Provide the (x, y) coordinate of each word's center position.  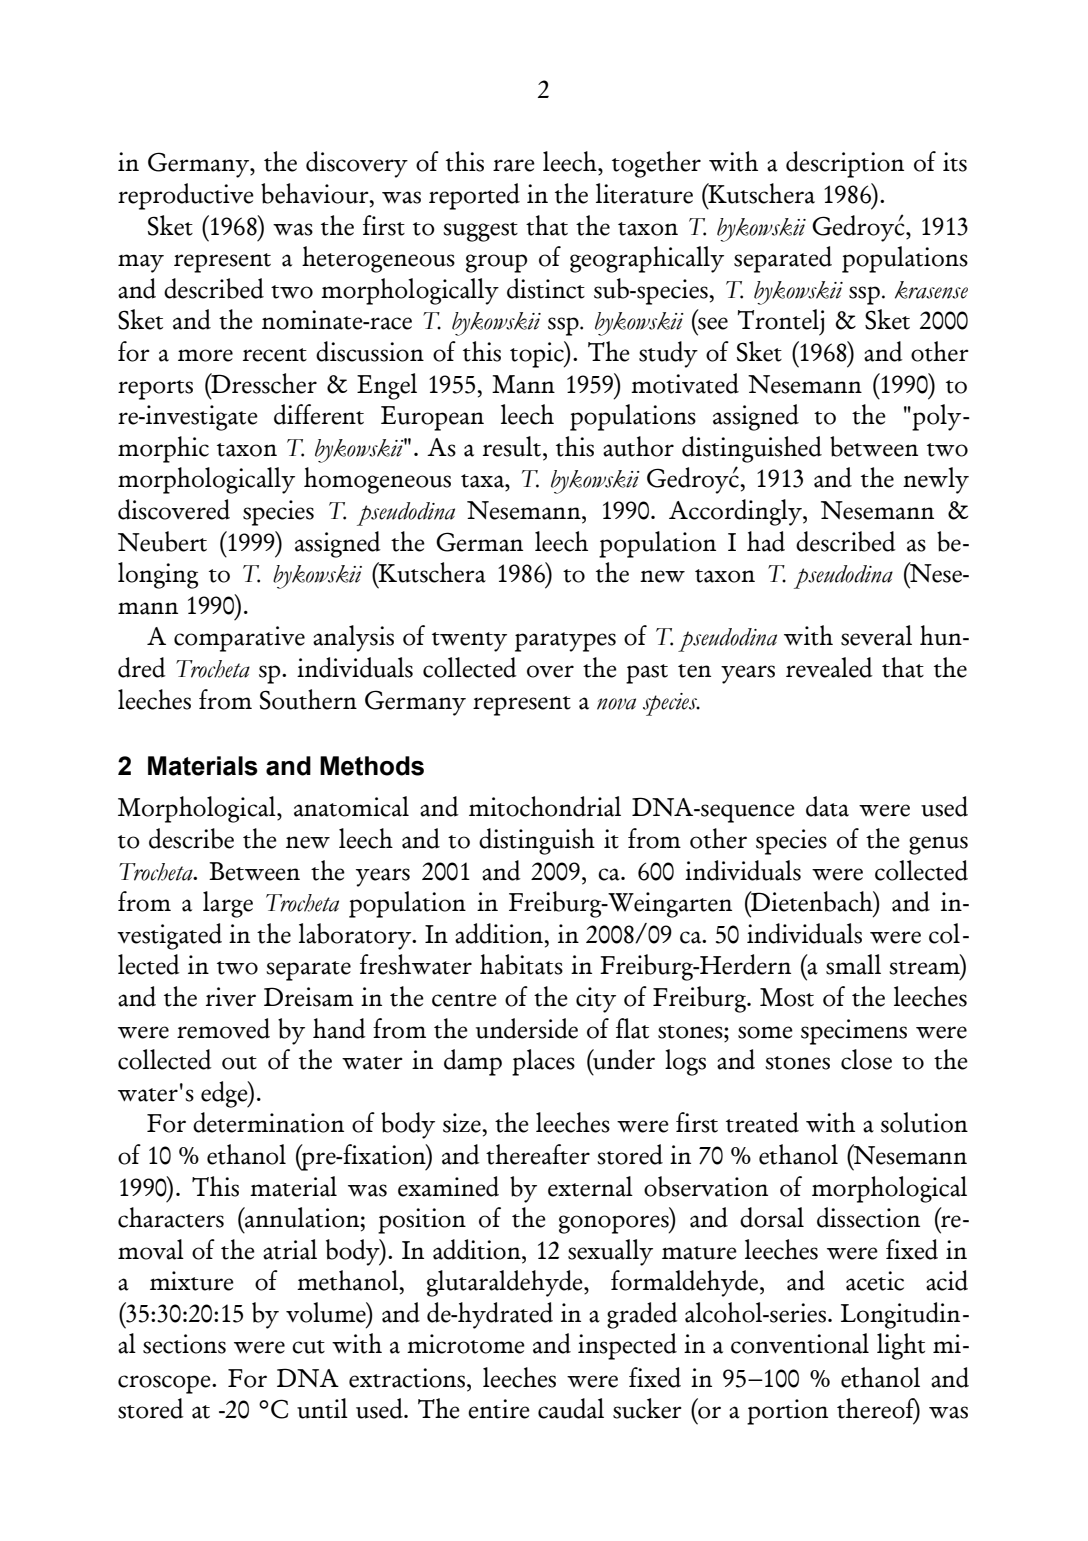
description (845, 164)
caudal (571, 1408)
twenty (469, 642)
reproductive (186, 196)
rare (514, 165)
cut (308, 1347)
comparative (239, 639)
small (853, 964)
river (231, 997)
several (876, 635)
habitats (521, 964)
